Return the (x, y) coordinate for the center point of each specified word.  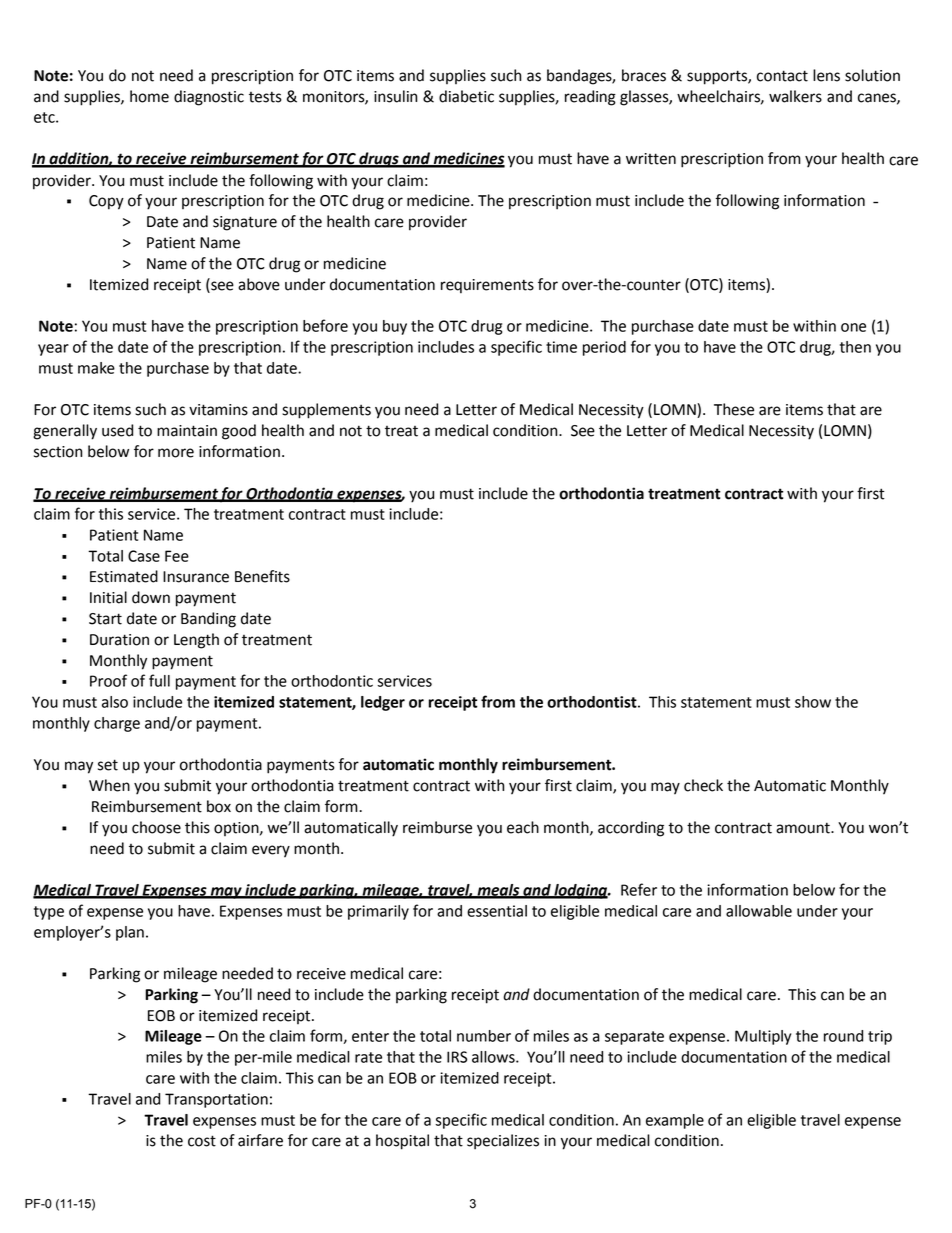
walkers (795, 96)
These (734, 409)
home (149, 96)
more (176, 453)
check (703, 785)
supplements (326, 411)
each (523, 827)
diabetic (466, 96)
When (109, 785)
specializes (503, 1142)
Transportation (216, 1100)
